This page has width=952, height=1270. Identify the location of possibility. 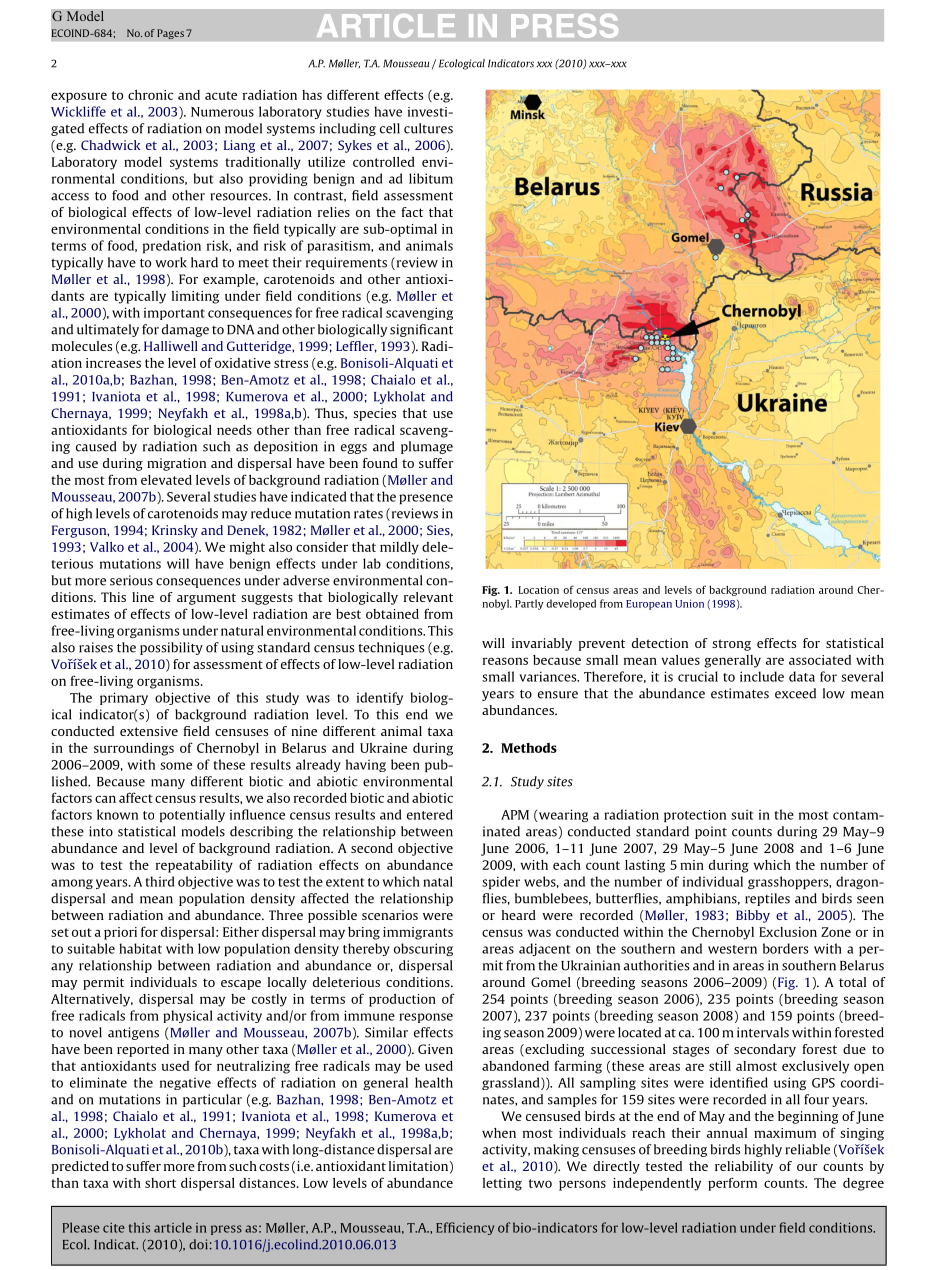
(171, 648).
